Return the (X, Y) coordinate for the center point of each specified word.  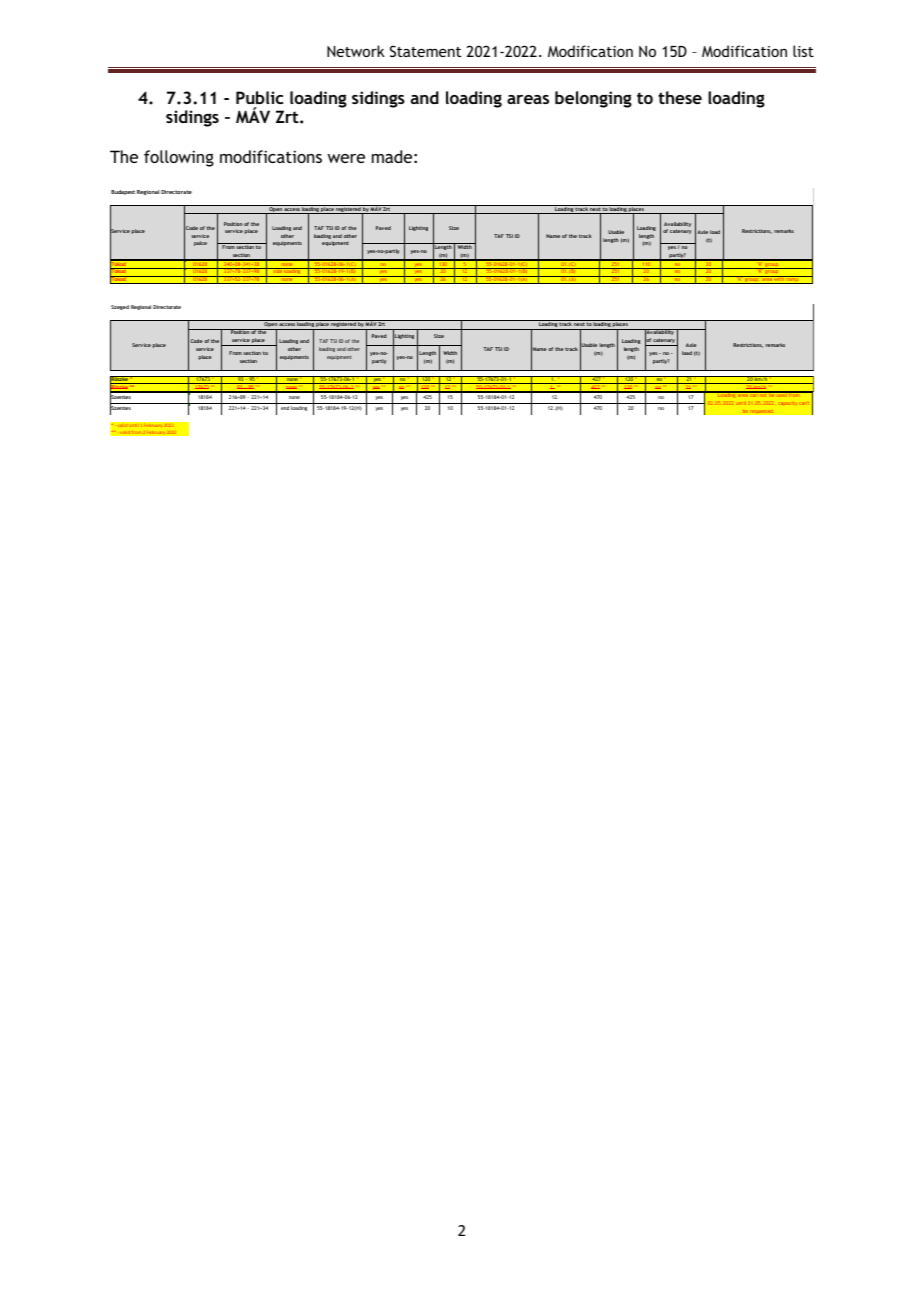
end (285, 408)
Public (259, 97)
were (346, 158)
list (803, 51)
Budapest (123, 192)
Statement (425, 51)
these (680, 97)
